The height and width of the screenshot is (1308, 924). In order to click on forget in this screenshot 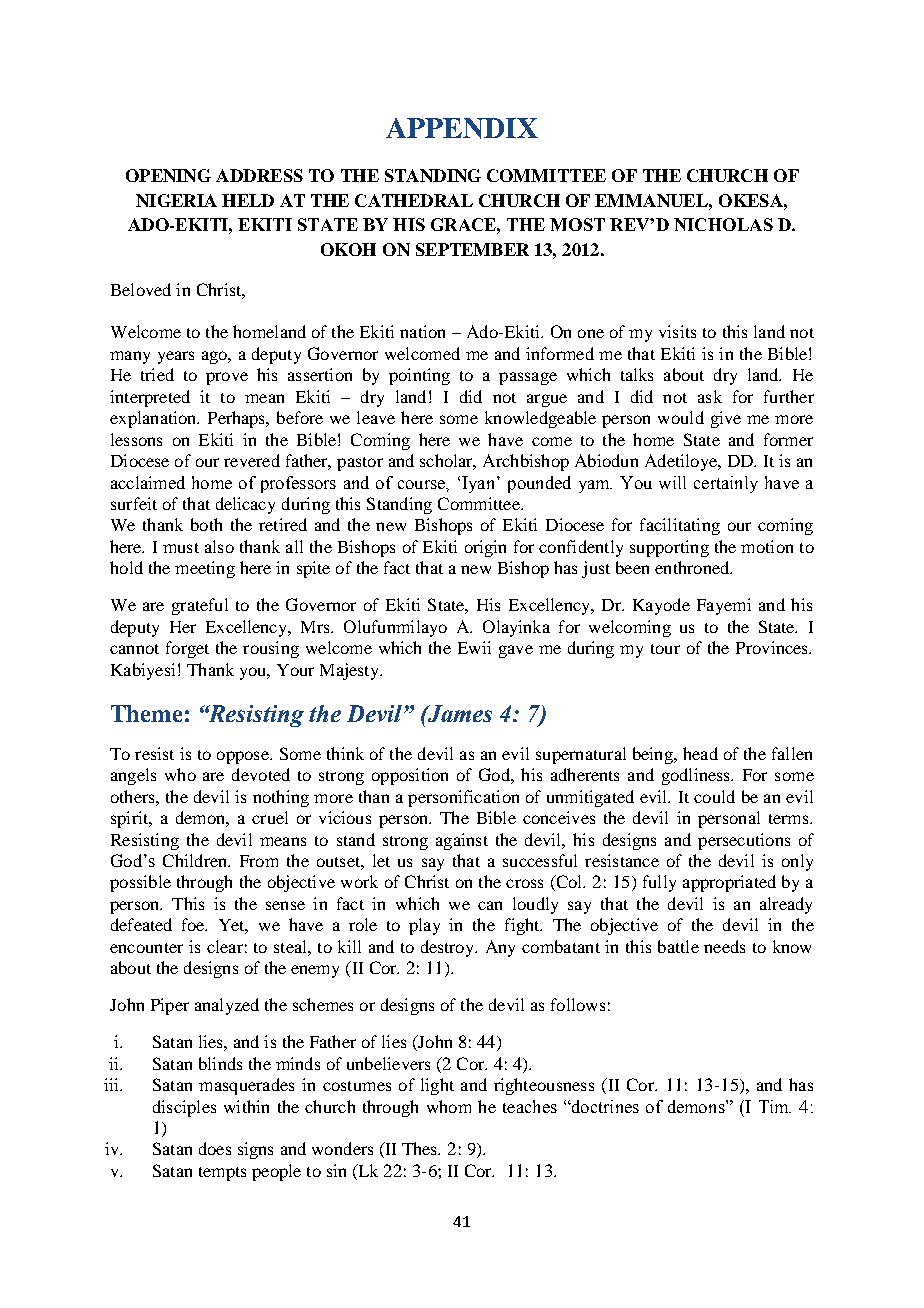, I will do `click(187, 649)`.
